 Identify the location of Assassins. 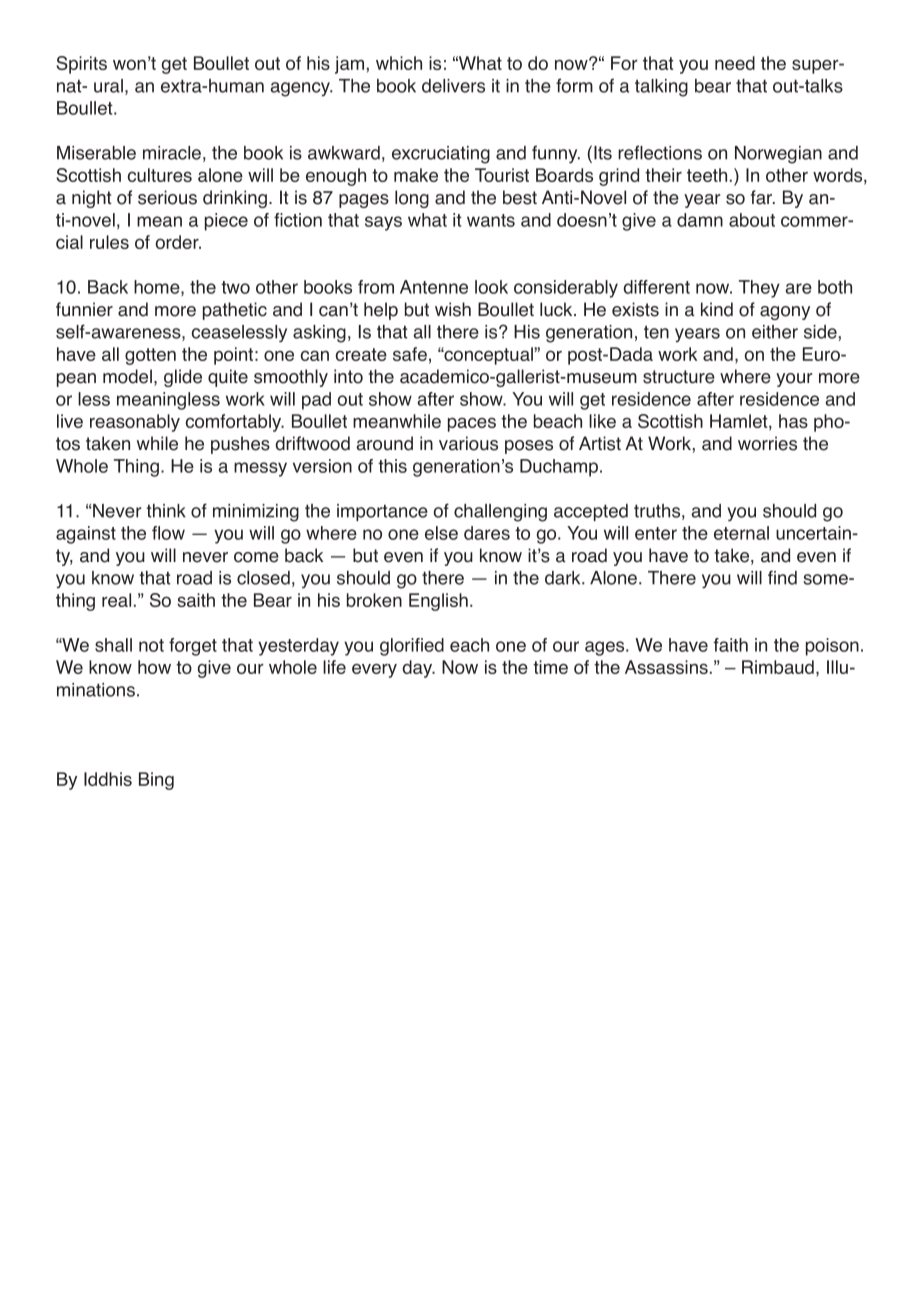
(666, 667).
